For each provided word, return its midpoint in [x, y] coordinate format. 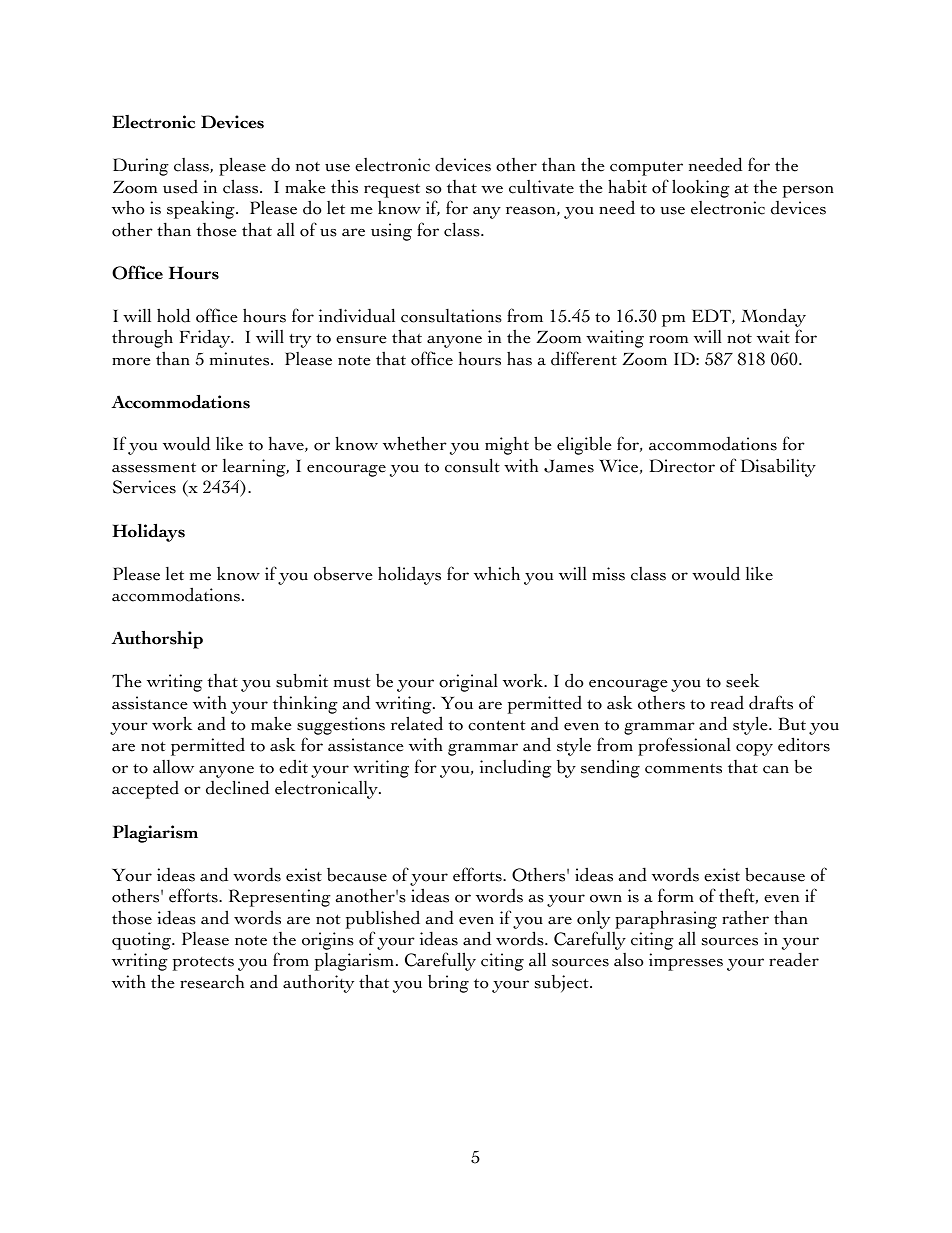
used [180, 186]
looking [701, 188]
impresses [686, 962]
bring [448, 984]
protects [203, 963]
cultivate [541, 187]
